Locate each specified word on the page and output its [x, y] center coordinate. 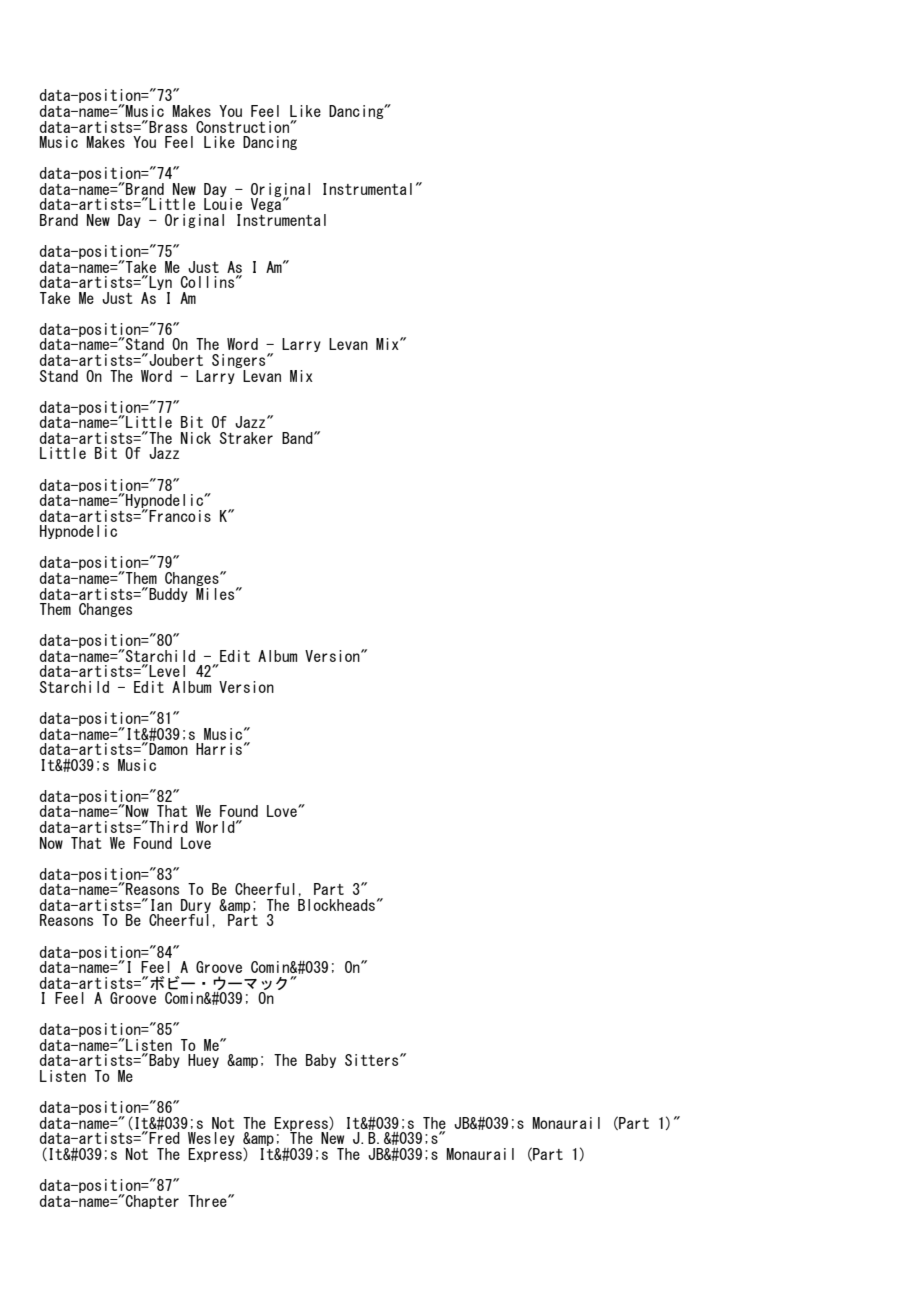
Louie [223, 203]
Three [208, 1201]
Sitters [373, 1060]
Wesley [211, 1140]
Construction [243, 127]
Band [298, 438]
